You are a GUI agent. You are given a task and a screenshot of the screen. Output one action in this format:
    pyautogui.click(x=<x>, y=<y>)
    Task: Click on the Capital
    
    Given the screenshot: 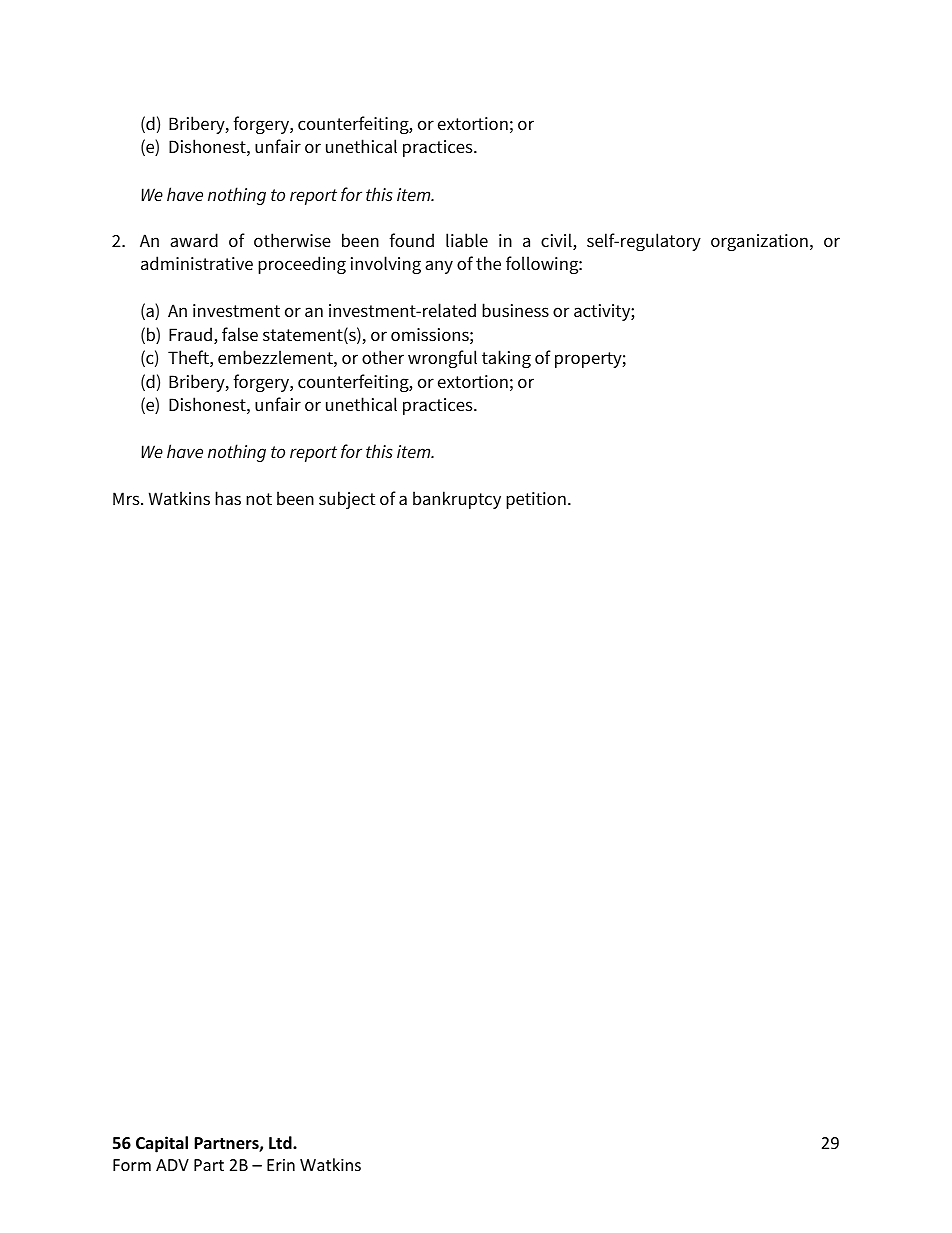 What is the action you would take?
    pyautogui.click(x=162, y=1144)
